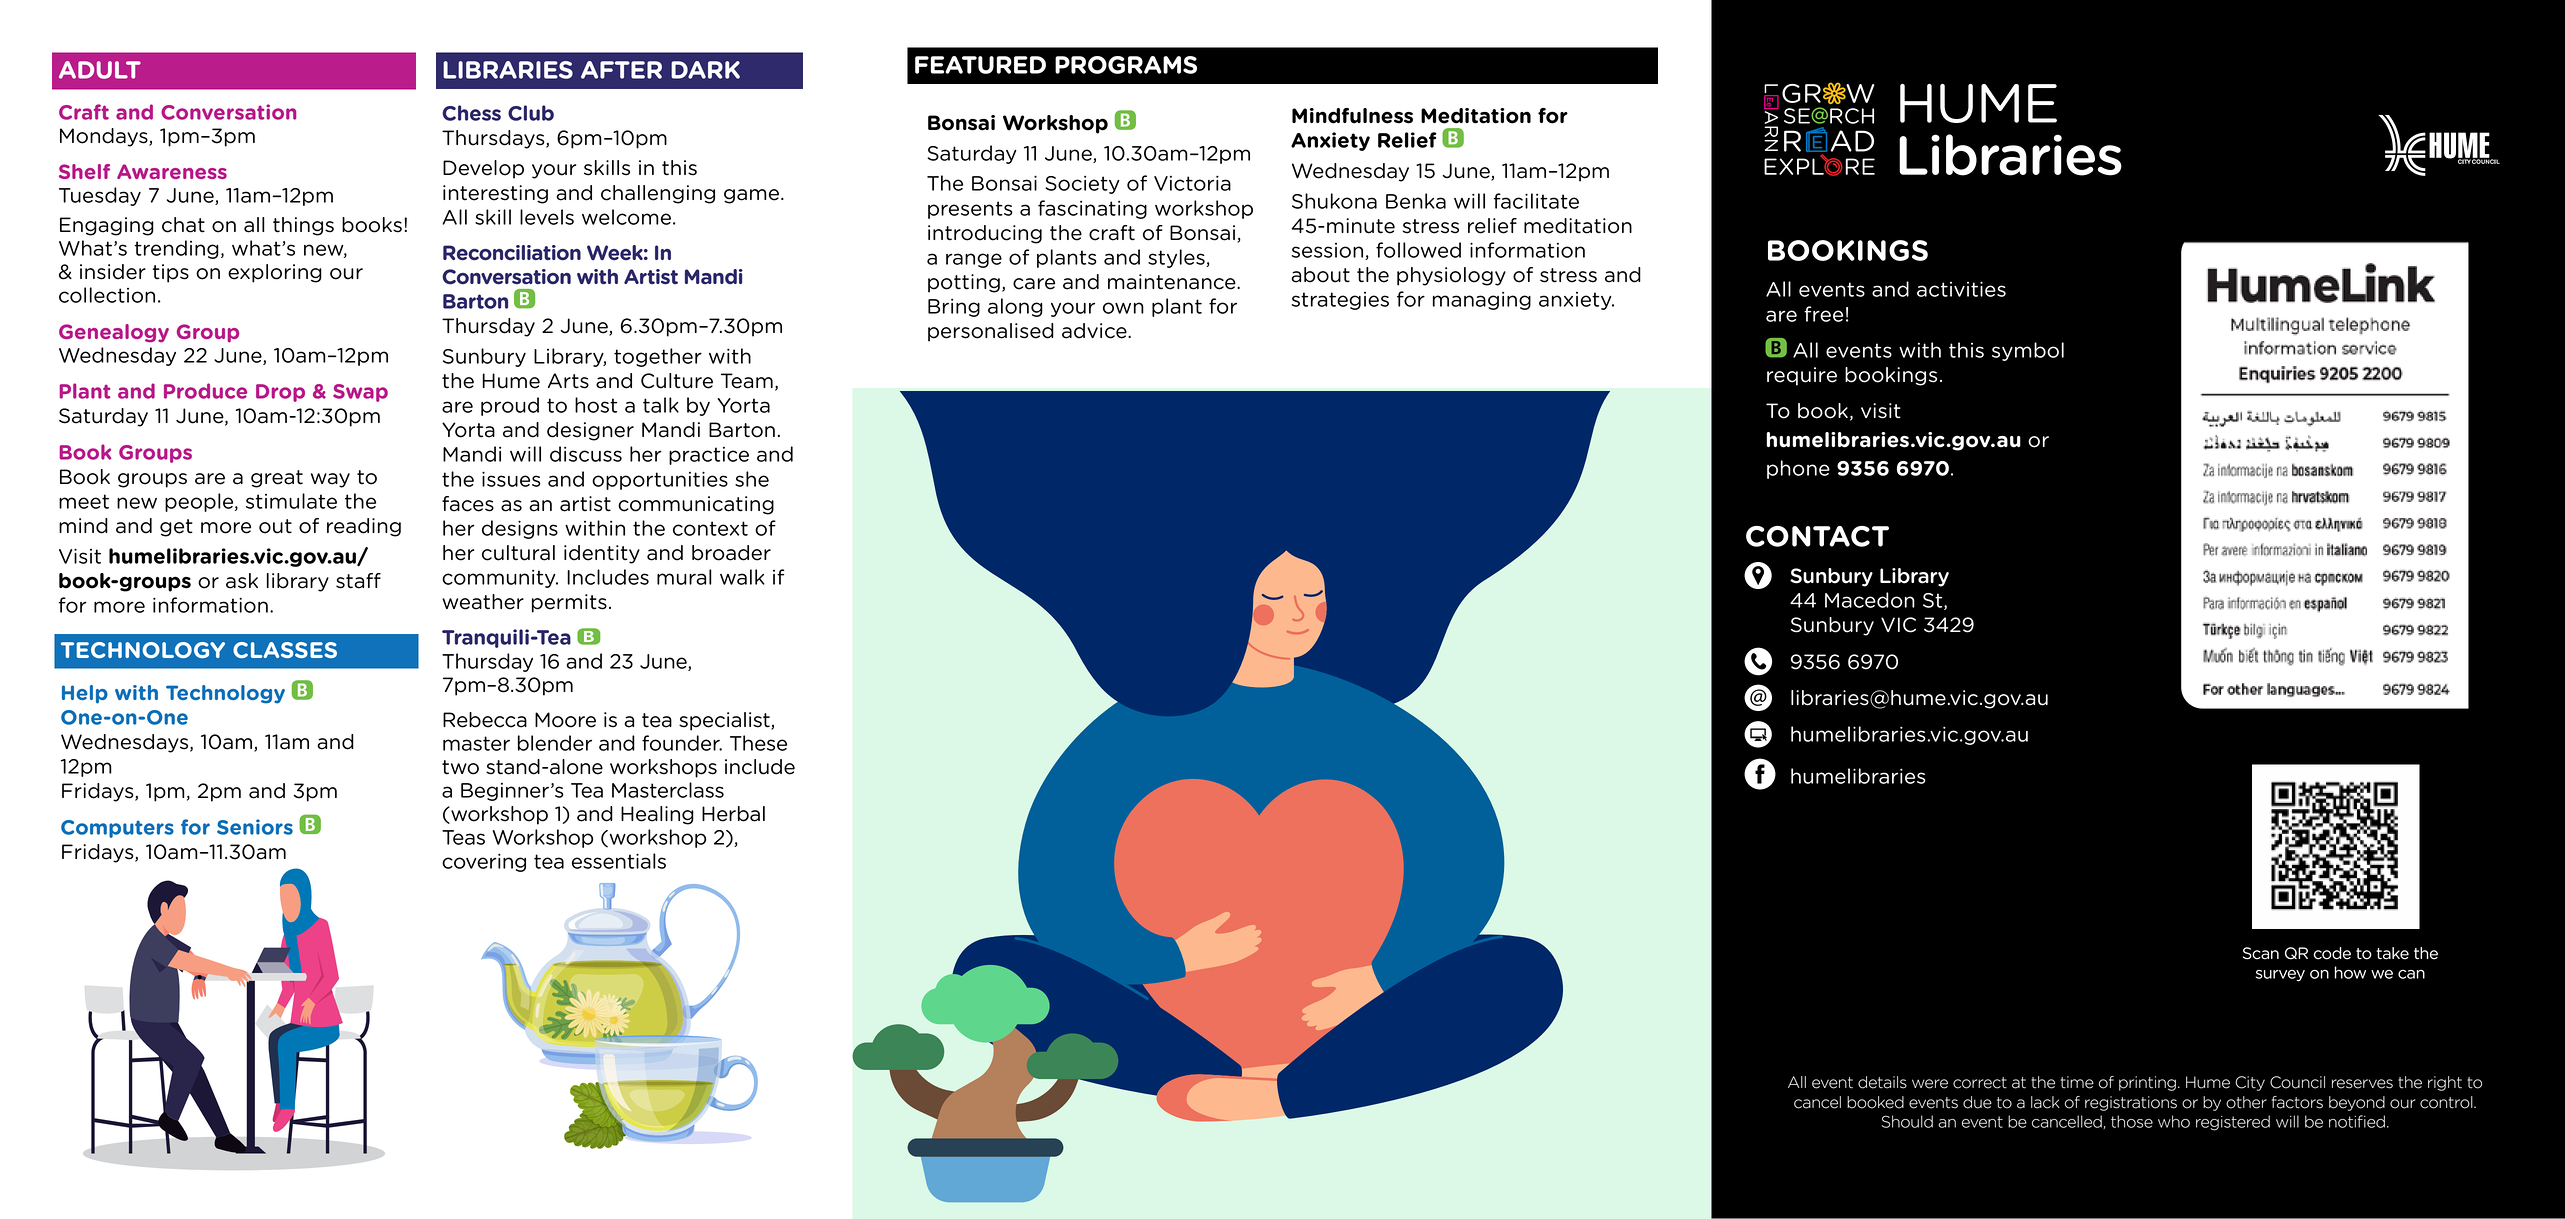 The height and width of the document is (1219, 2565). Describe the element at coordinates (484, 862) in the document. I see `covering` at that location.
